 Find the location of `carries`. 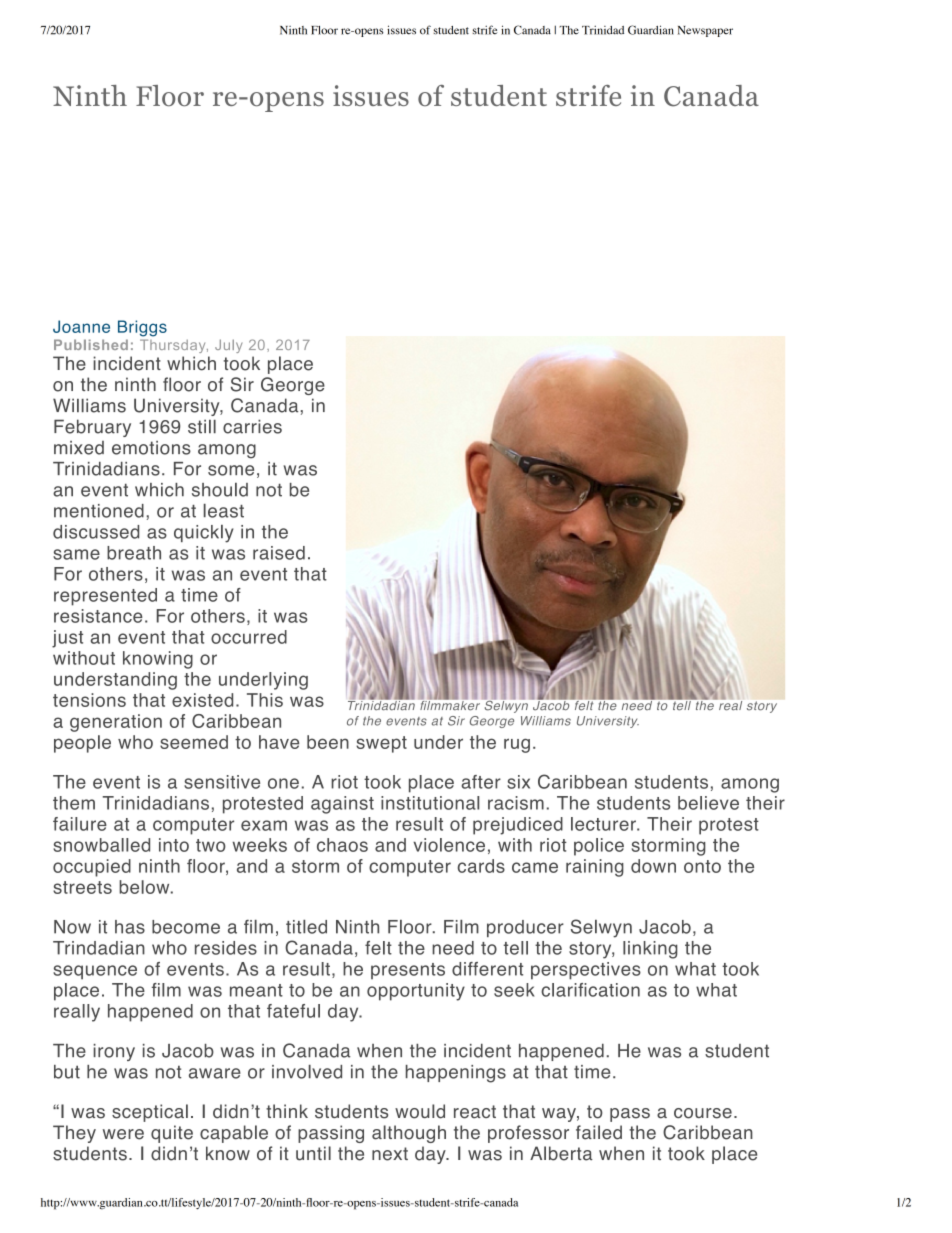

carries is located at coordinates (252, 426).
